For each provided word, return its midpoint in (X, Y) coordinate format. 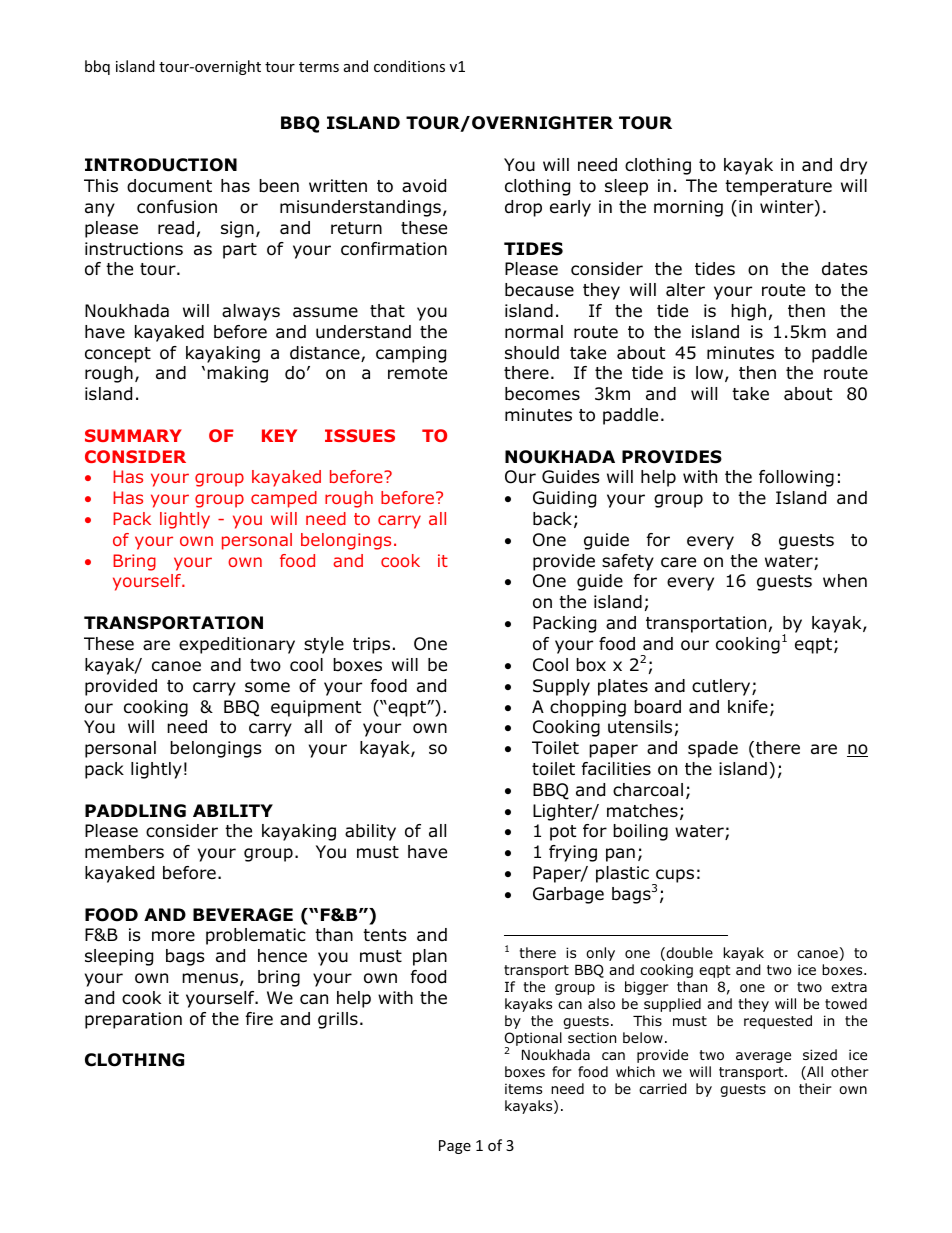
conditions (409, 66)
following (796, 478)
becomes (542, 394)
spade (713, 749)
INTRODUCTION (161, 165)
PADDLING (135, 811)
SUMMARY (133, 435)
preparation (133, 1020)
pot (563, 833)
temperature (778, 188)
